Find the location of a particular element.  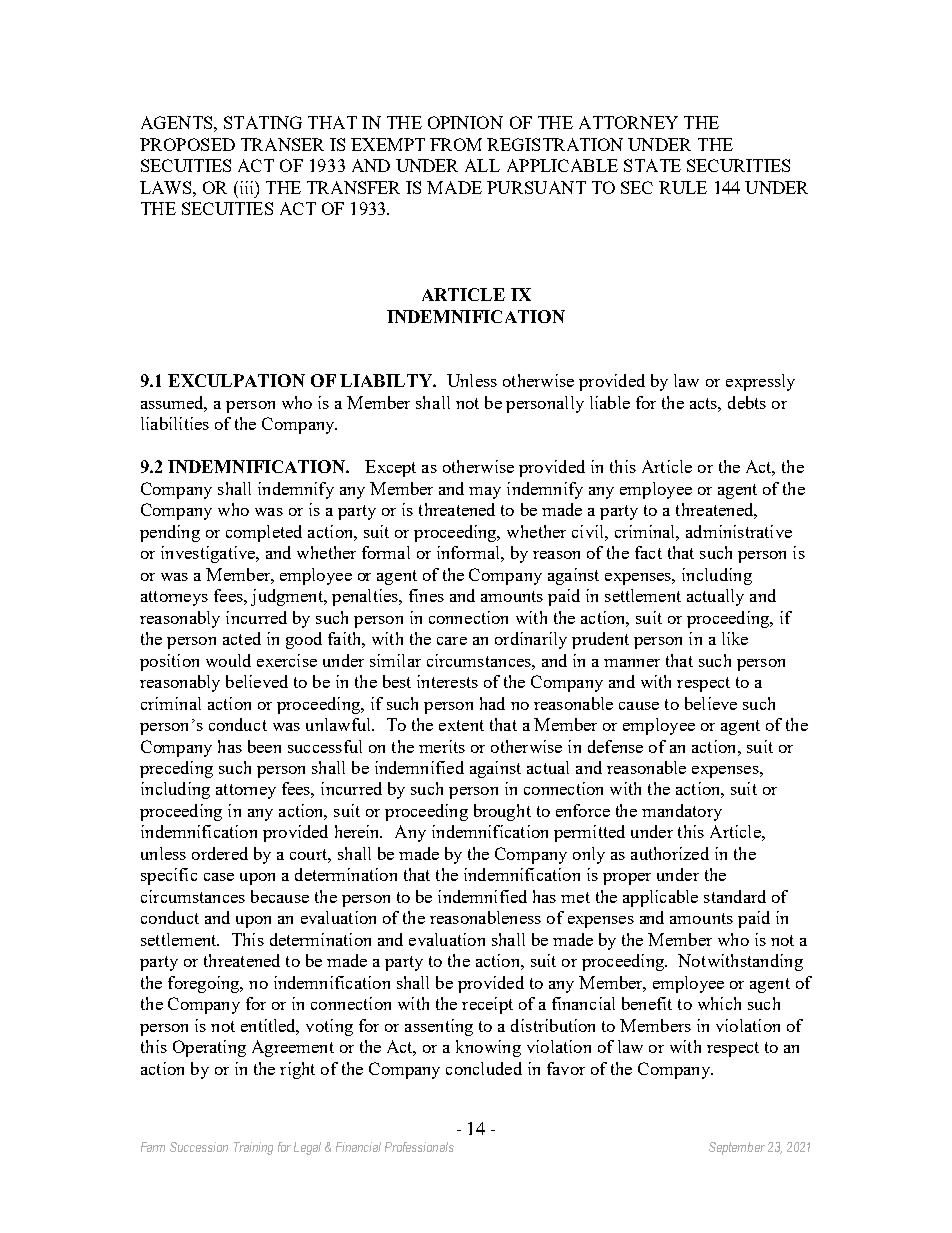

acted is located at coordinates (242, 638).
